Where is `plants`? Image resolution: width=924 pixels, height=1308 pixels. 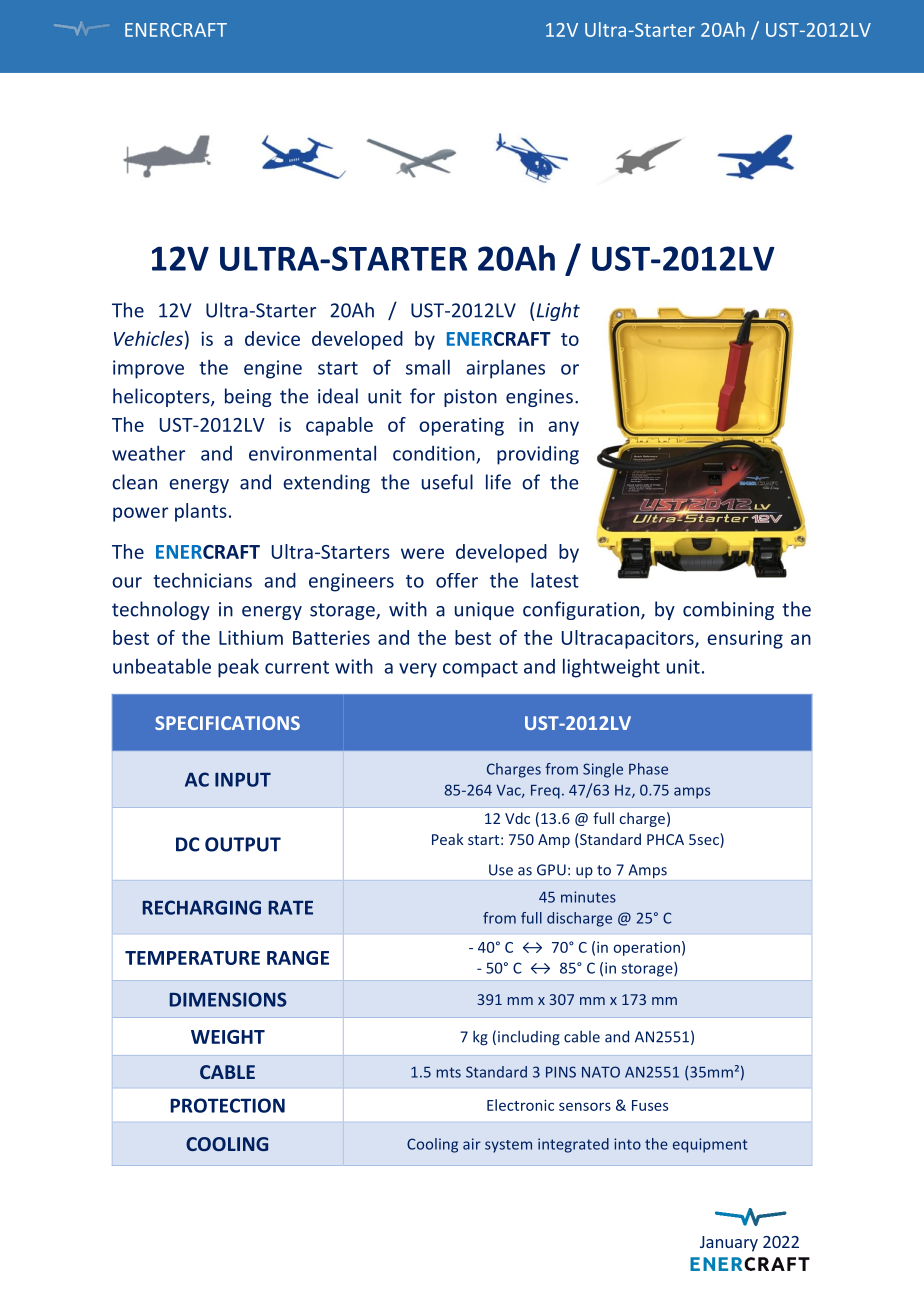
plants is located at coordinates (201, 512).
